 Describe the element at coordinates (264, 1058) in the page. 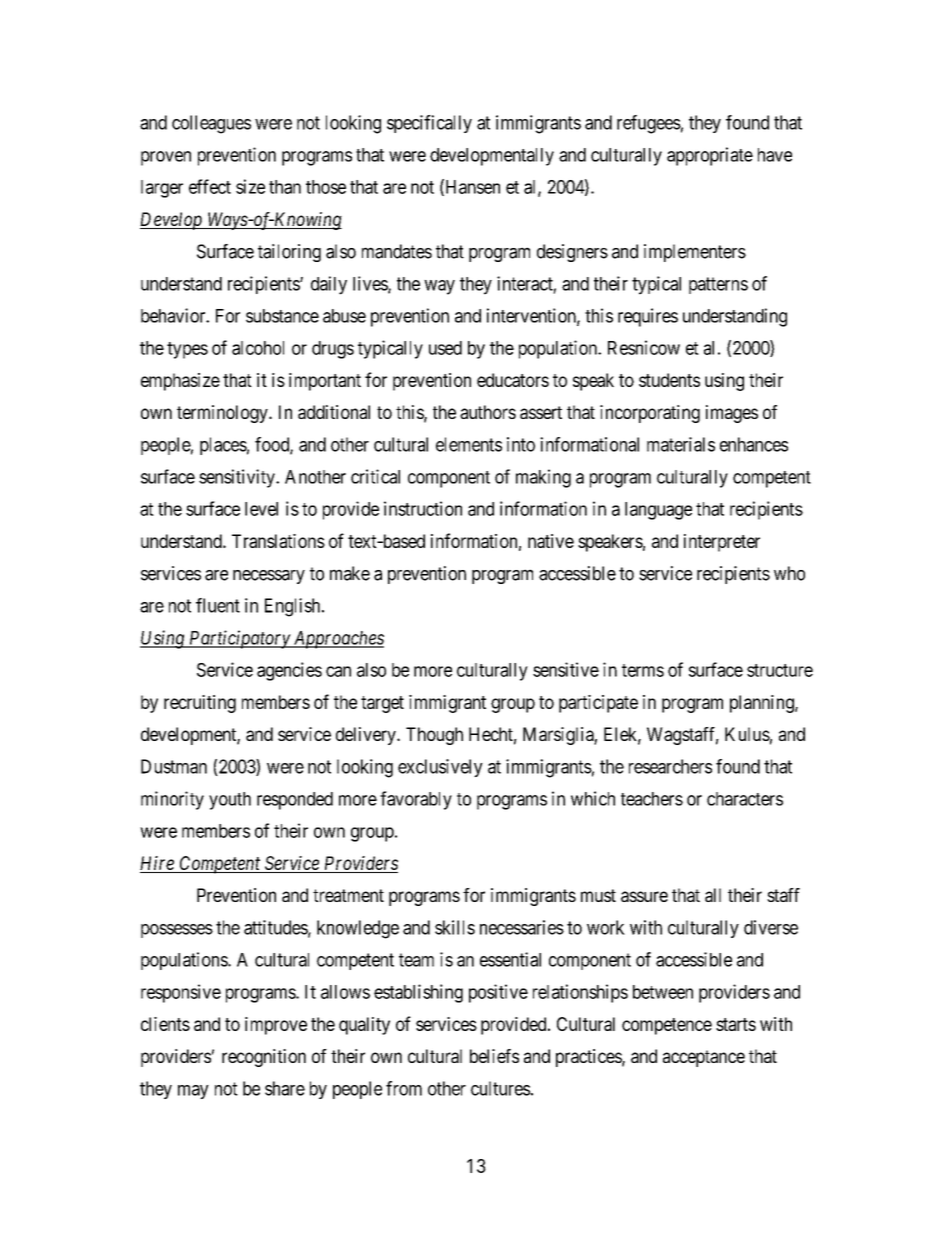

I see `recognition` at that location.
